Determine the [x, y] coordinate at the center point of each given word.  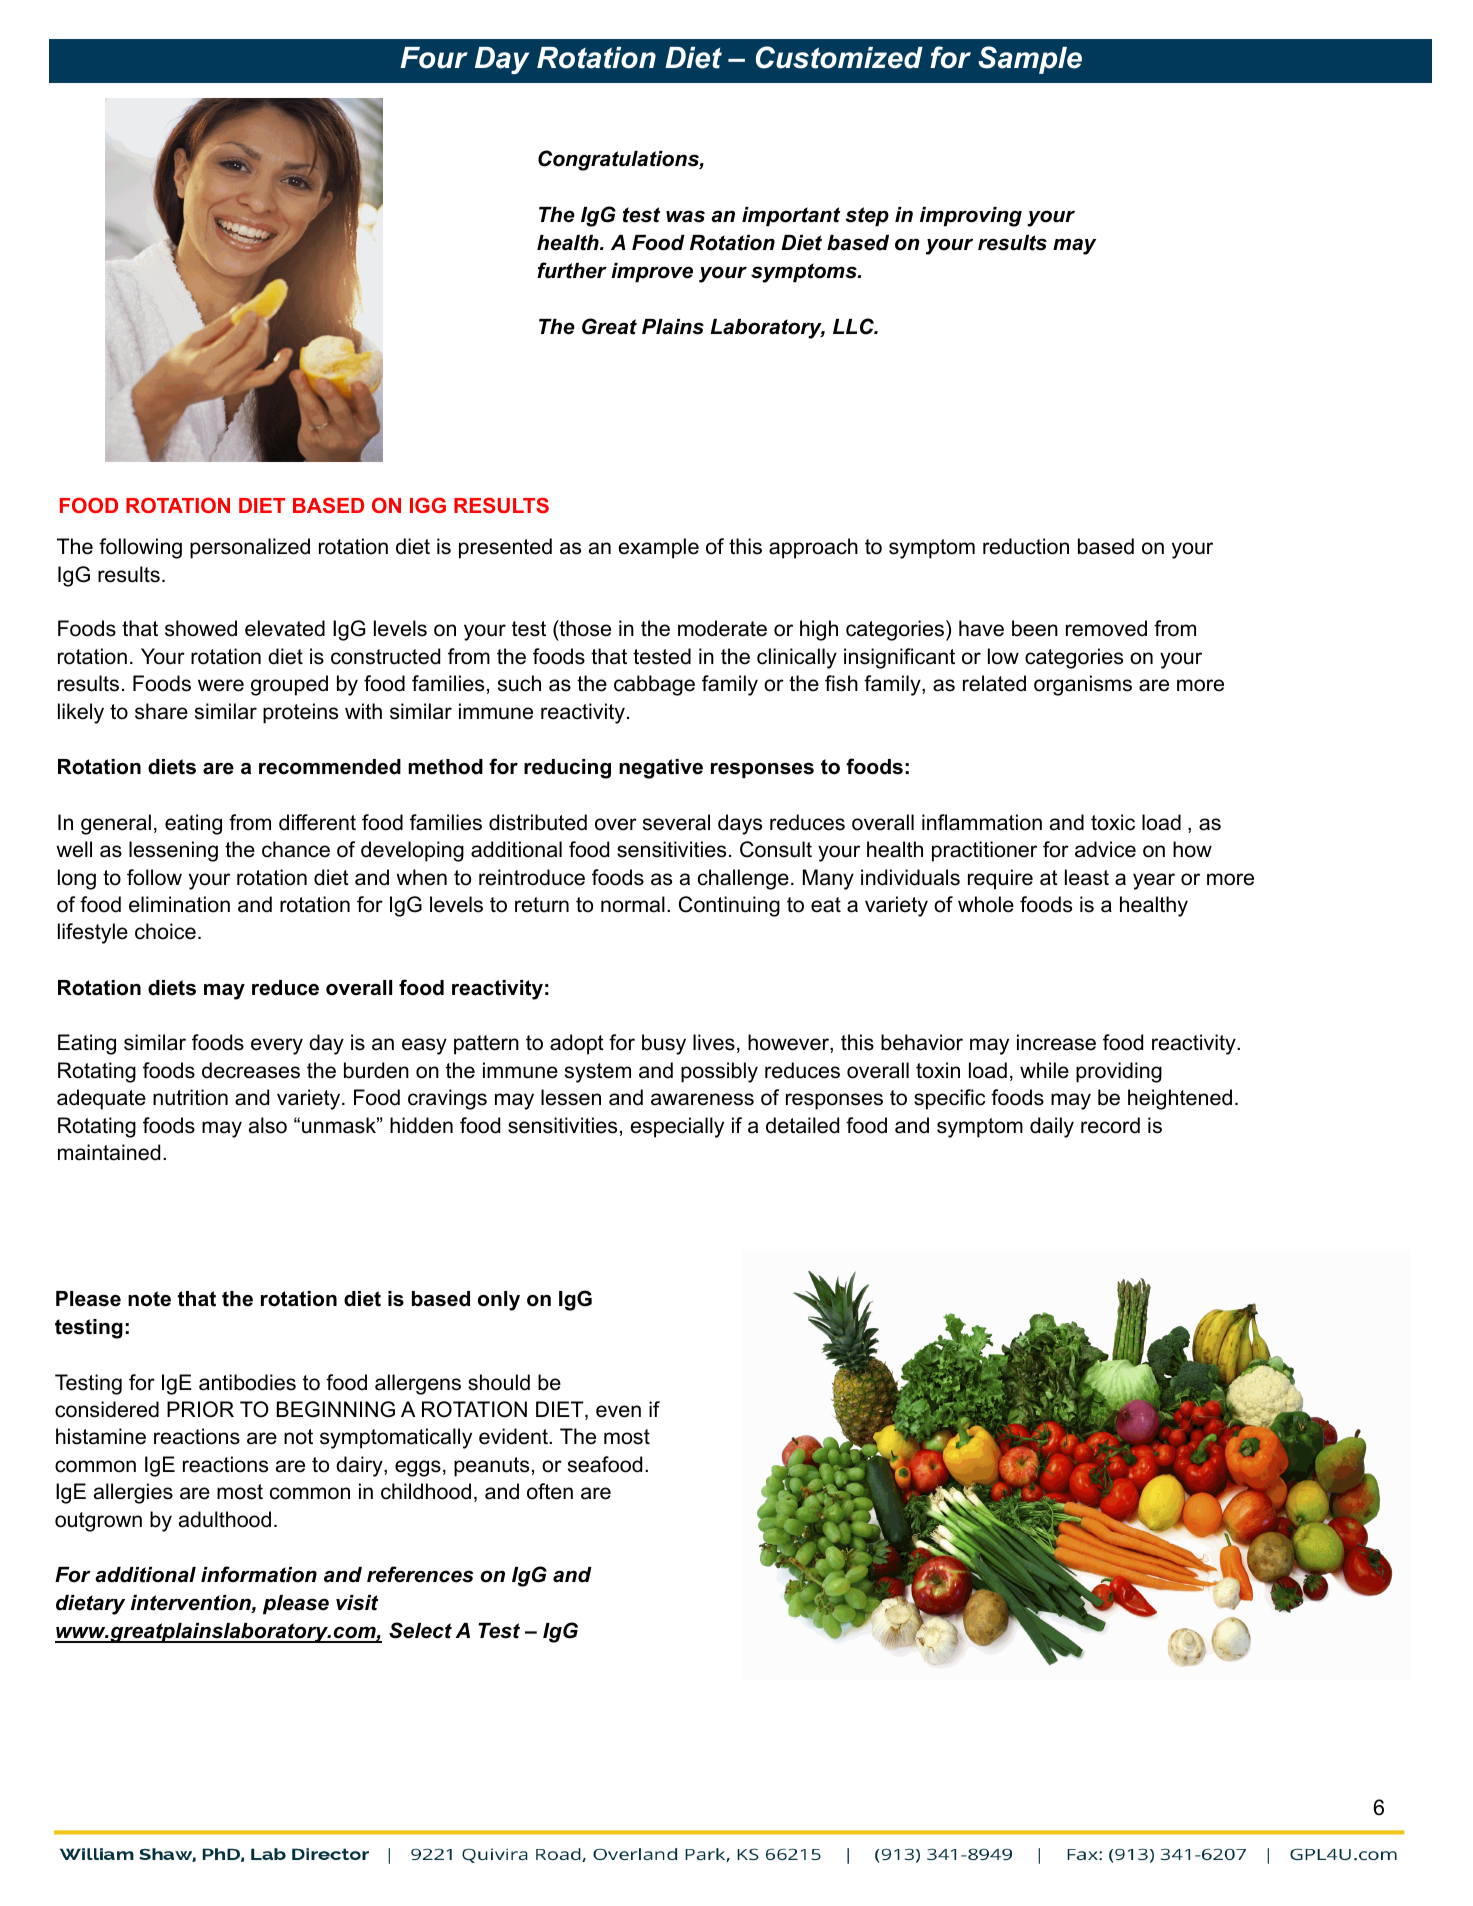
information [259, 1574]
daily [1052, 1127]
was [685, 216]
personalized [250, 548]
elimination [179, 904]
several [676, 822]
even [618, 1411]
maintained [109, 1152]
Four [434, 58]
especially [677, 1127]
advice [1105, 849]
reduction [1026, 546]
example [659, 548]
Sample [1030, 60]
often [550, 1491]
